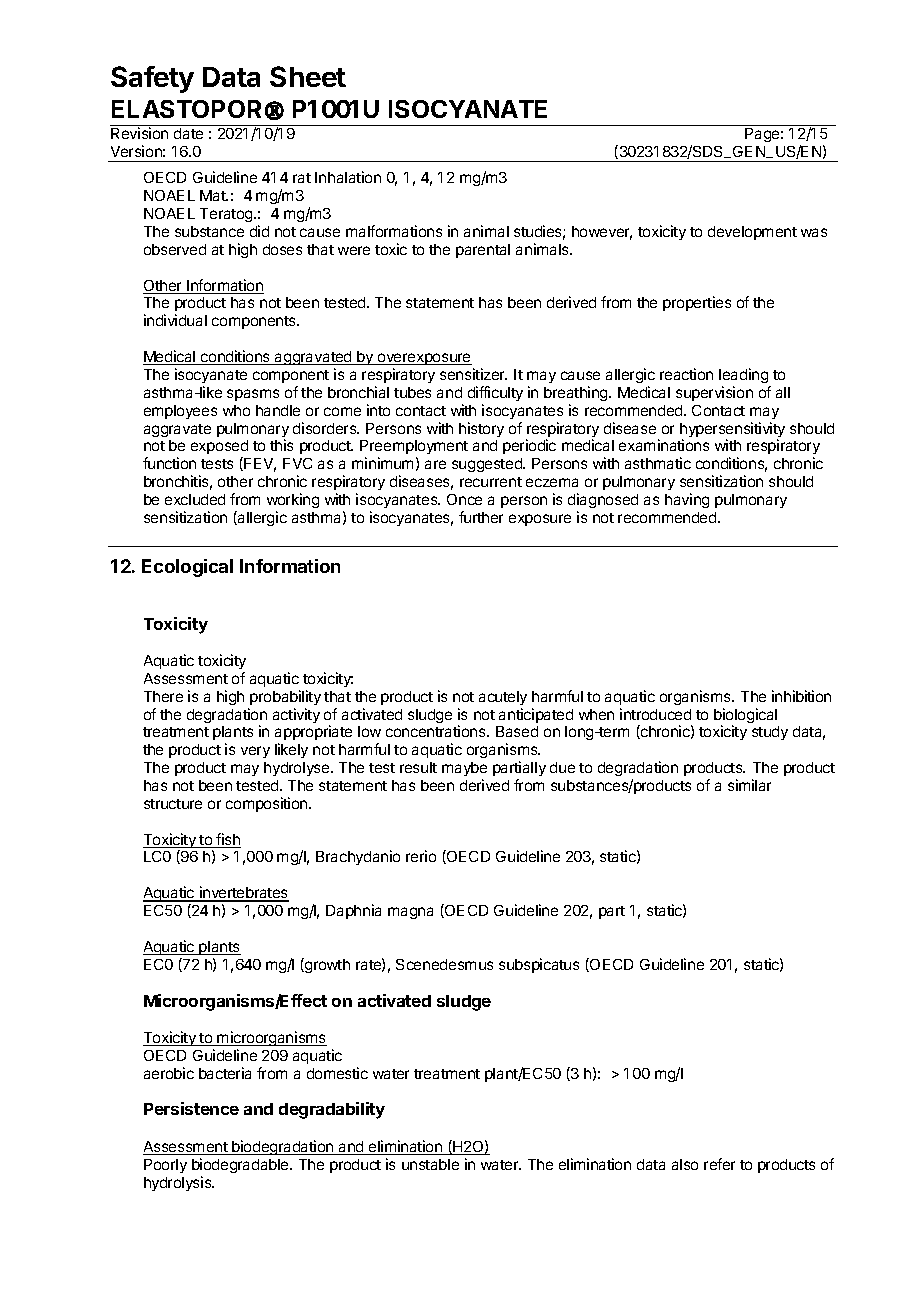  Describe the element at coordinates (752, 233) in the image. I see `development` at that location.
